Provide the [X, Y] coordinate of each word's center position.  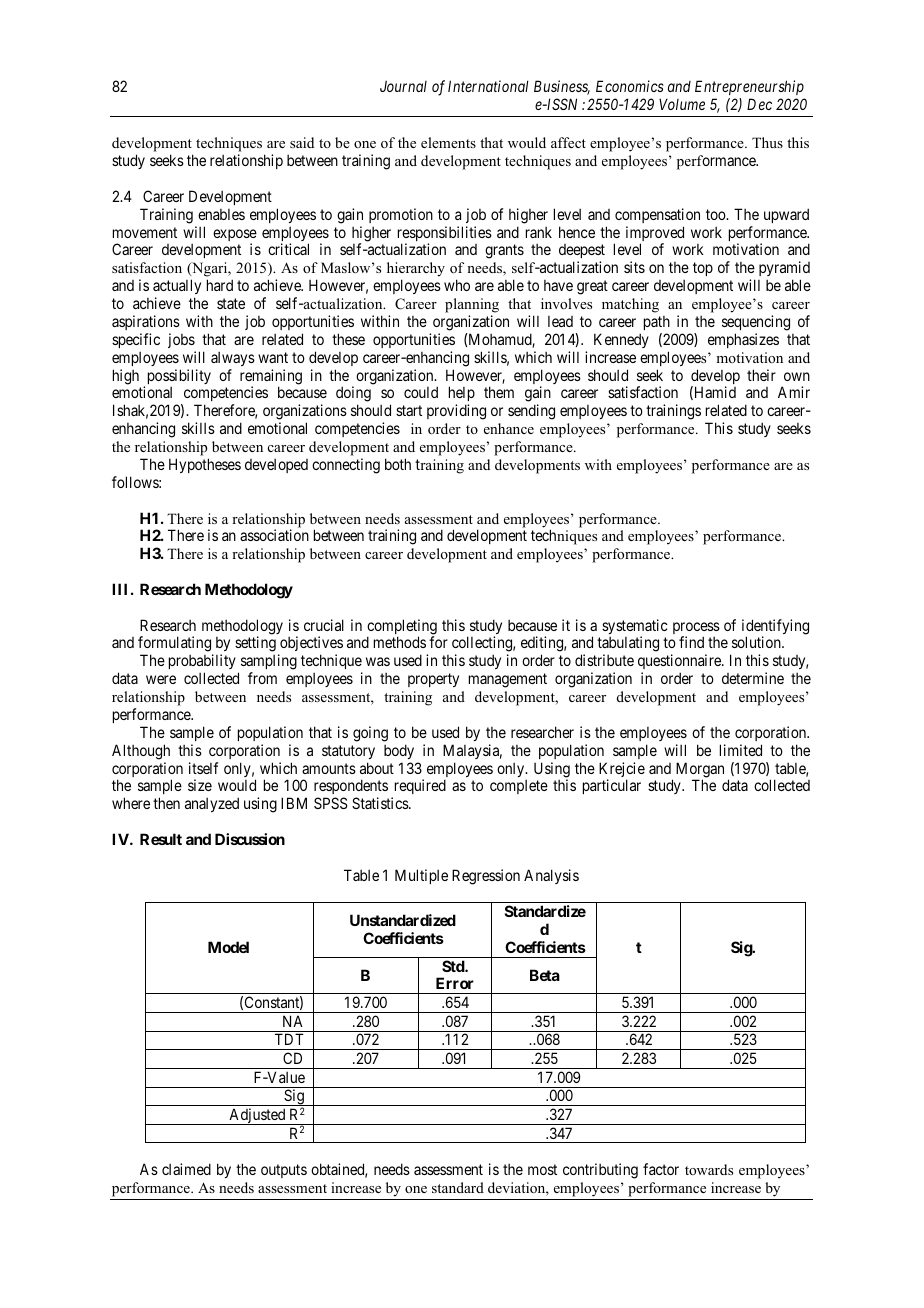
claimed [186, 1169]
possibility [179, 376]
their [761, 375]
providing [456, 412]
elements [448, 142]
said [302, 142]
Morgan [700, 771]
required [419, 788]
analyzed [212, 804]
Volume [682, 104]
